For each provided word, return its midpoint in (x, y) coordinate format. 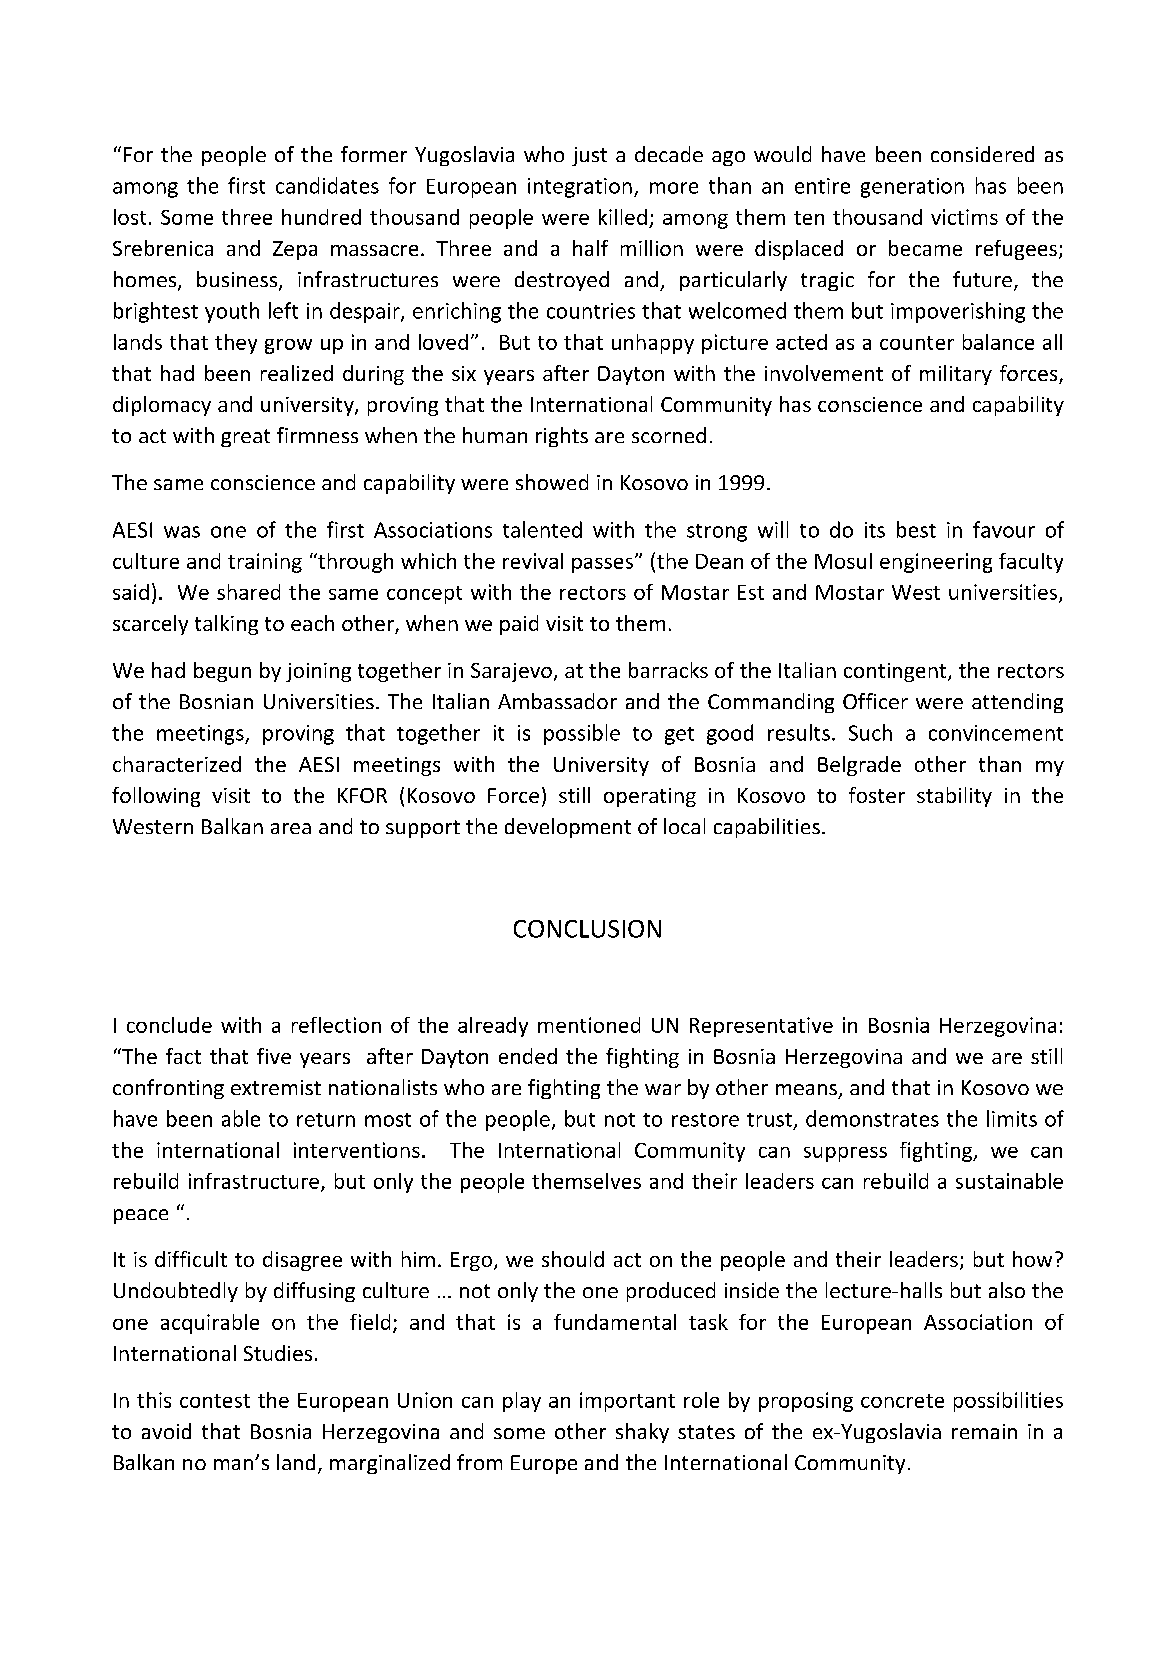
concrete (902, 1401)
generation (912, 188)
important (627, 1402)
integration (580, 188)
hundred (321, 217)
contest (215, 1401)
